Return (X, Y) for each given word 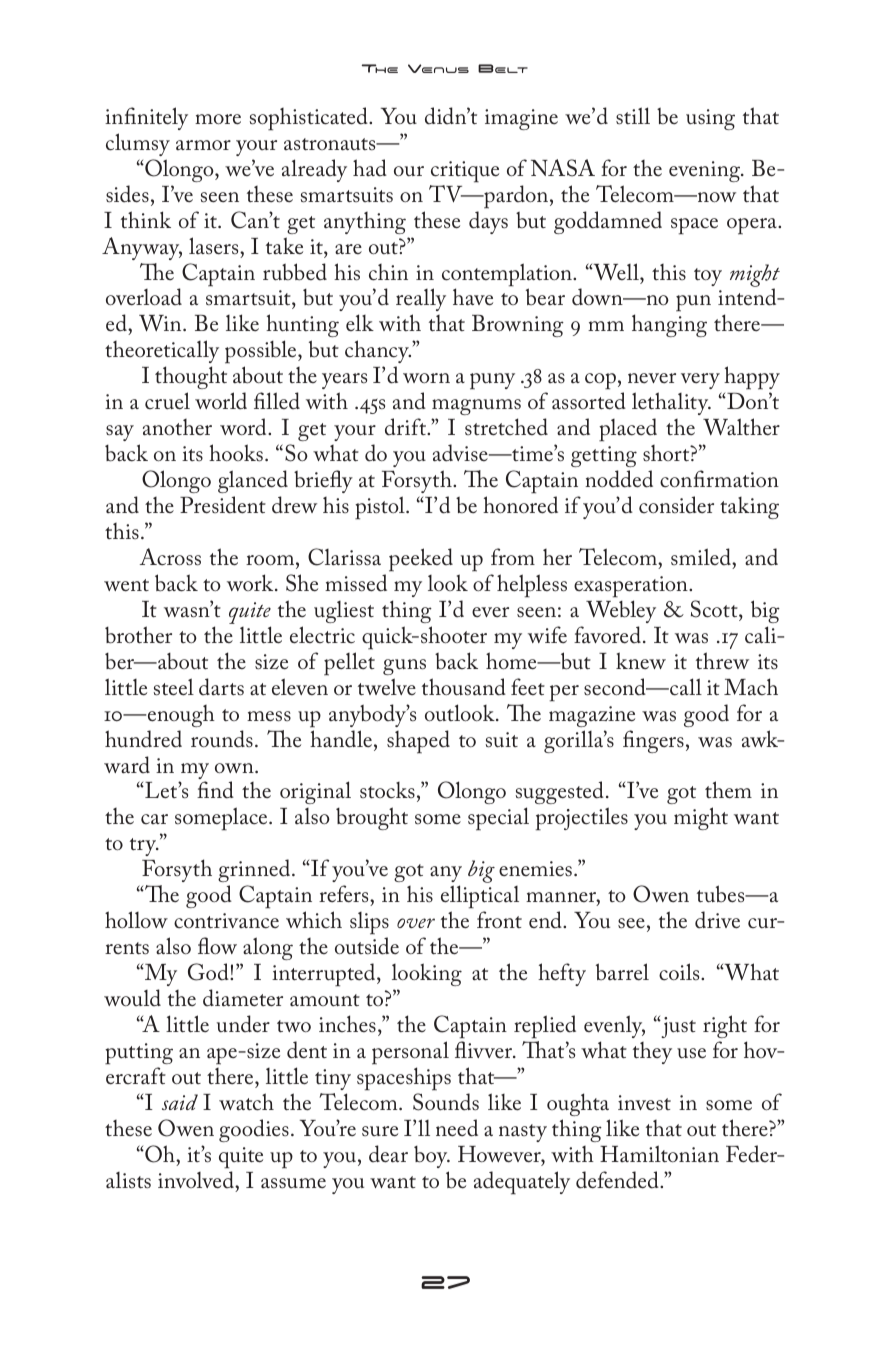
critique (465, 172)
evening (706, 171)
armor (203, 145)
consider (676, 505)
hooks (236, 453)
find (215, 790)
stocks (387, 790)
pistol (381, 508)
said (180, 1102)
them (728, 790)
